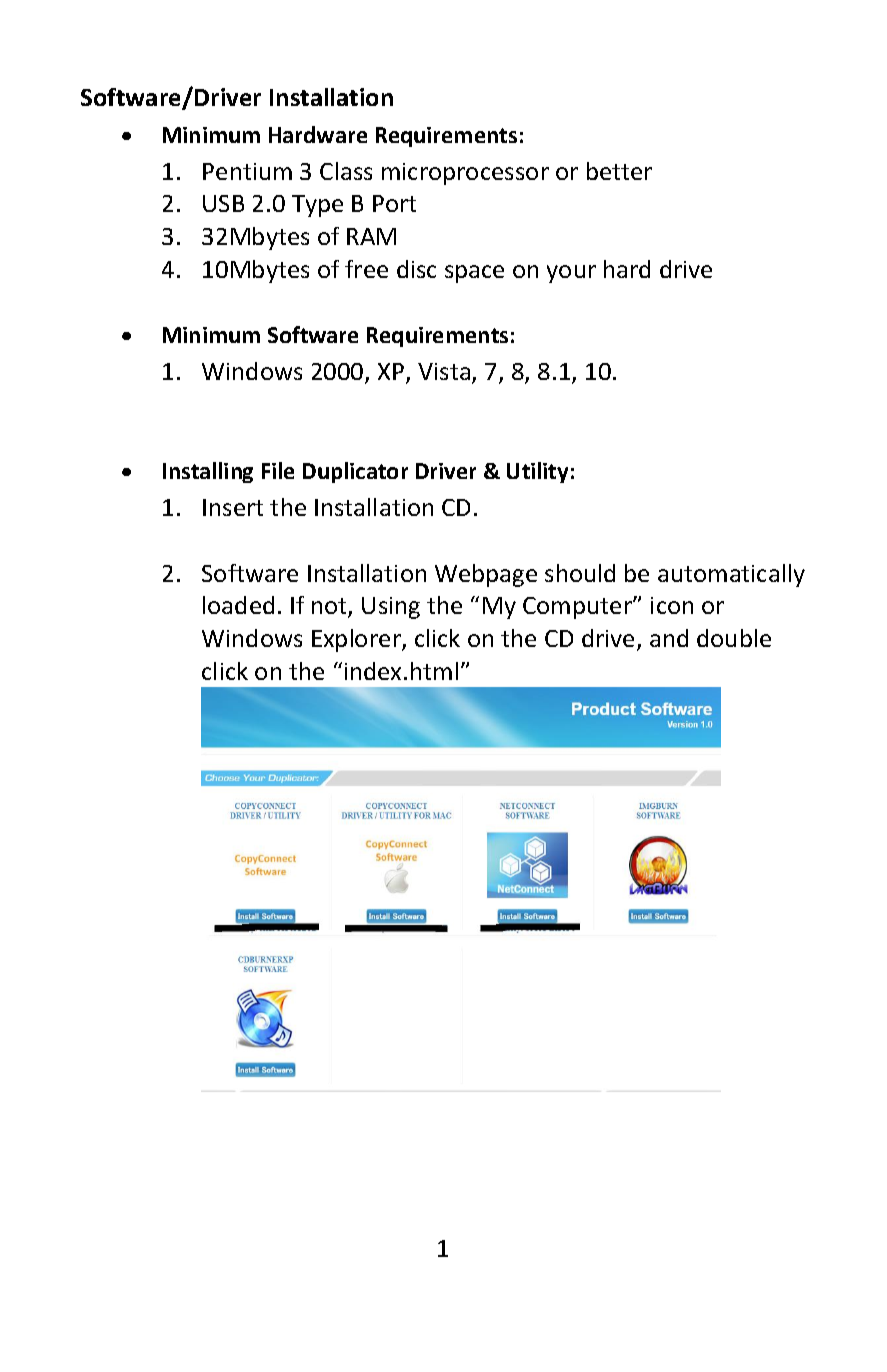  What do you see at coordinates (238, 605) in the screenshot?
I see `loaded` at bounding box center [238, 605].
